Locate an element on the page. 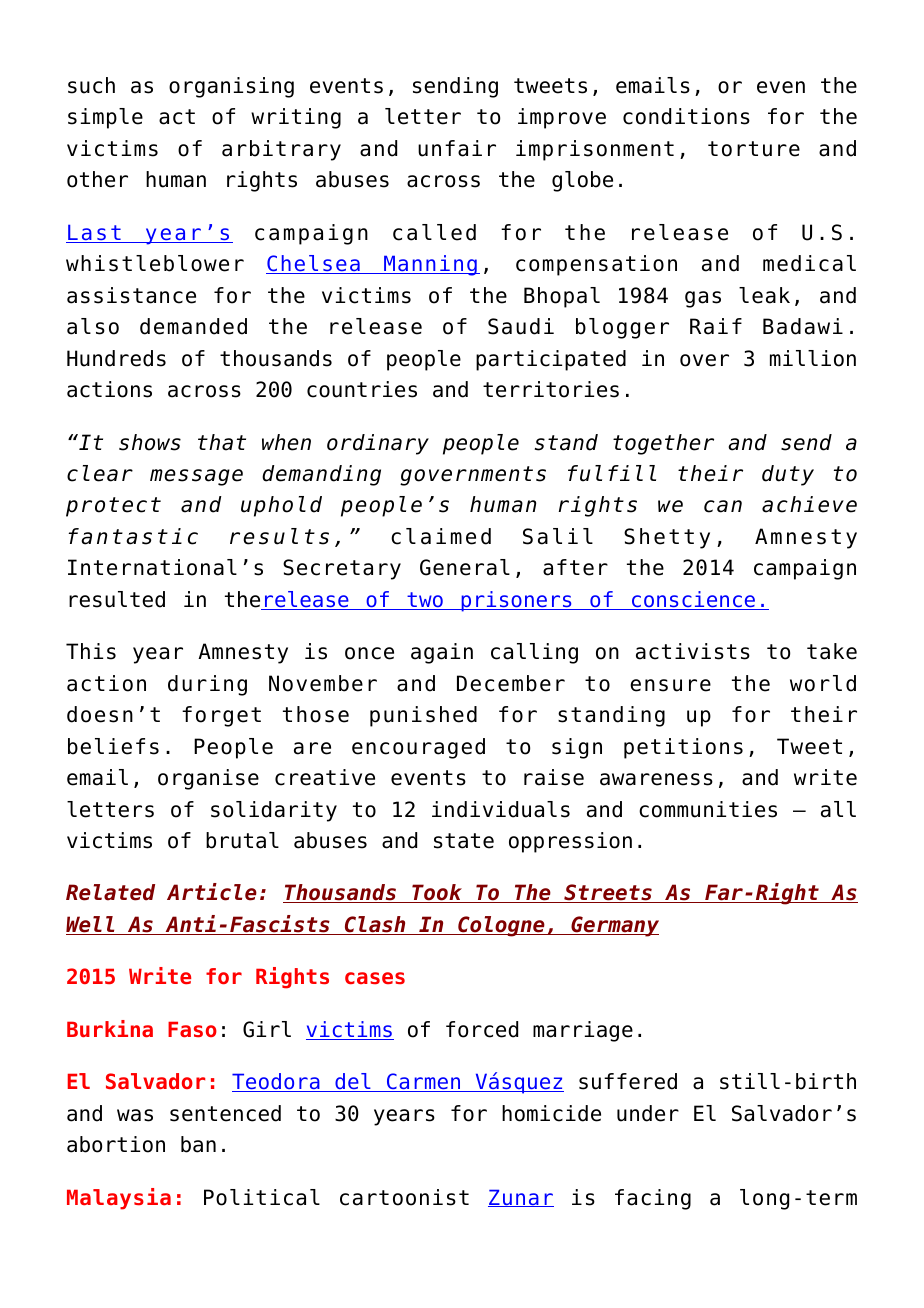  communities is located at coordinates (708, 809).
